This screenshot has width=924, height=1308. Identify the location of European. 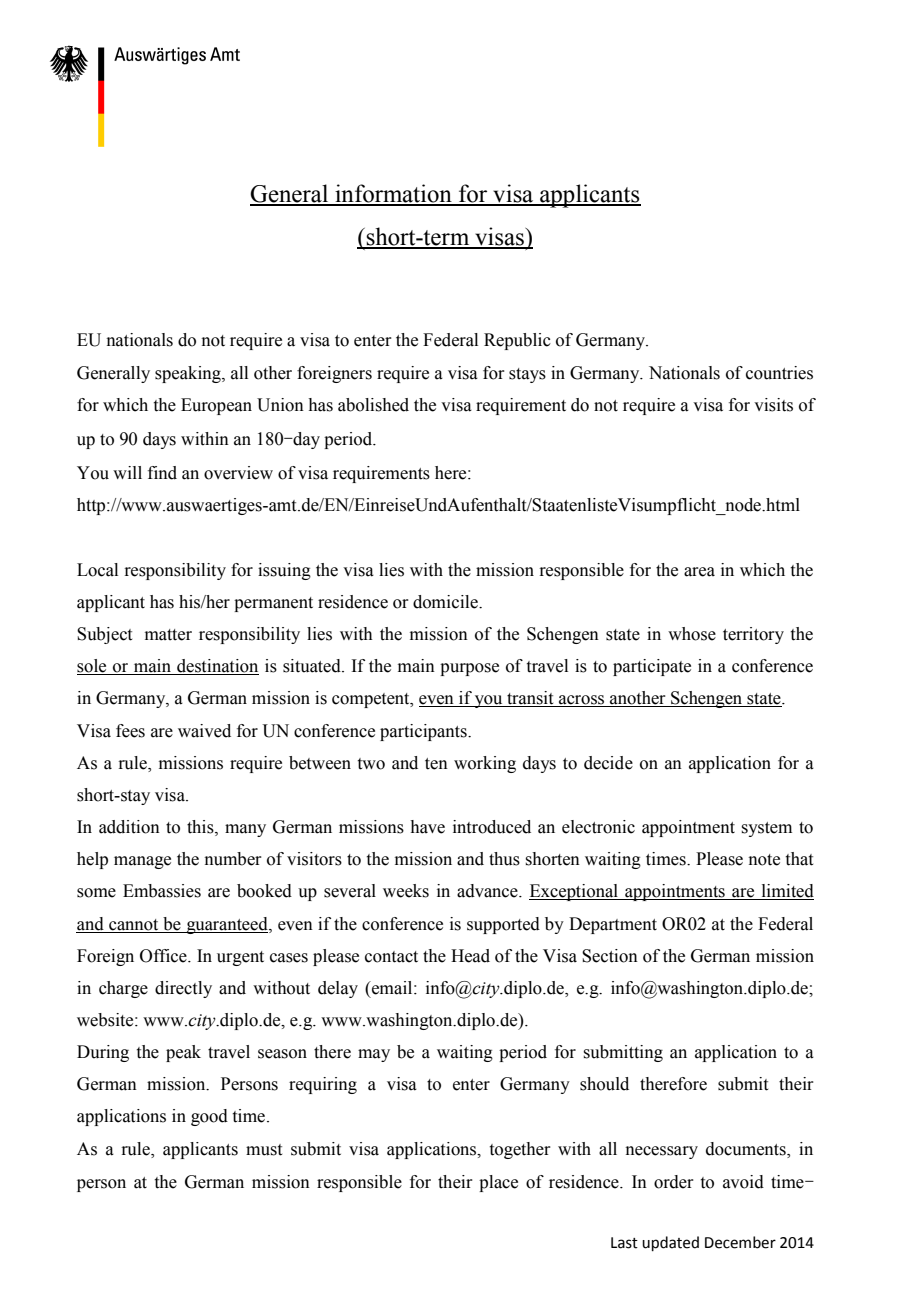
(216, 406).
